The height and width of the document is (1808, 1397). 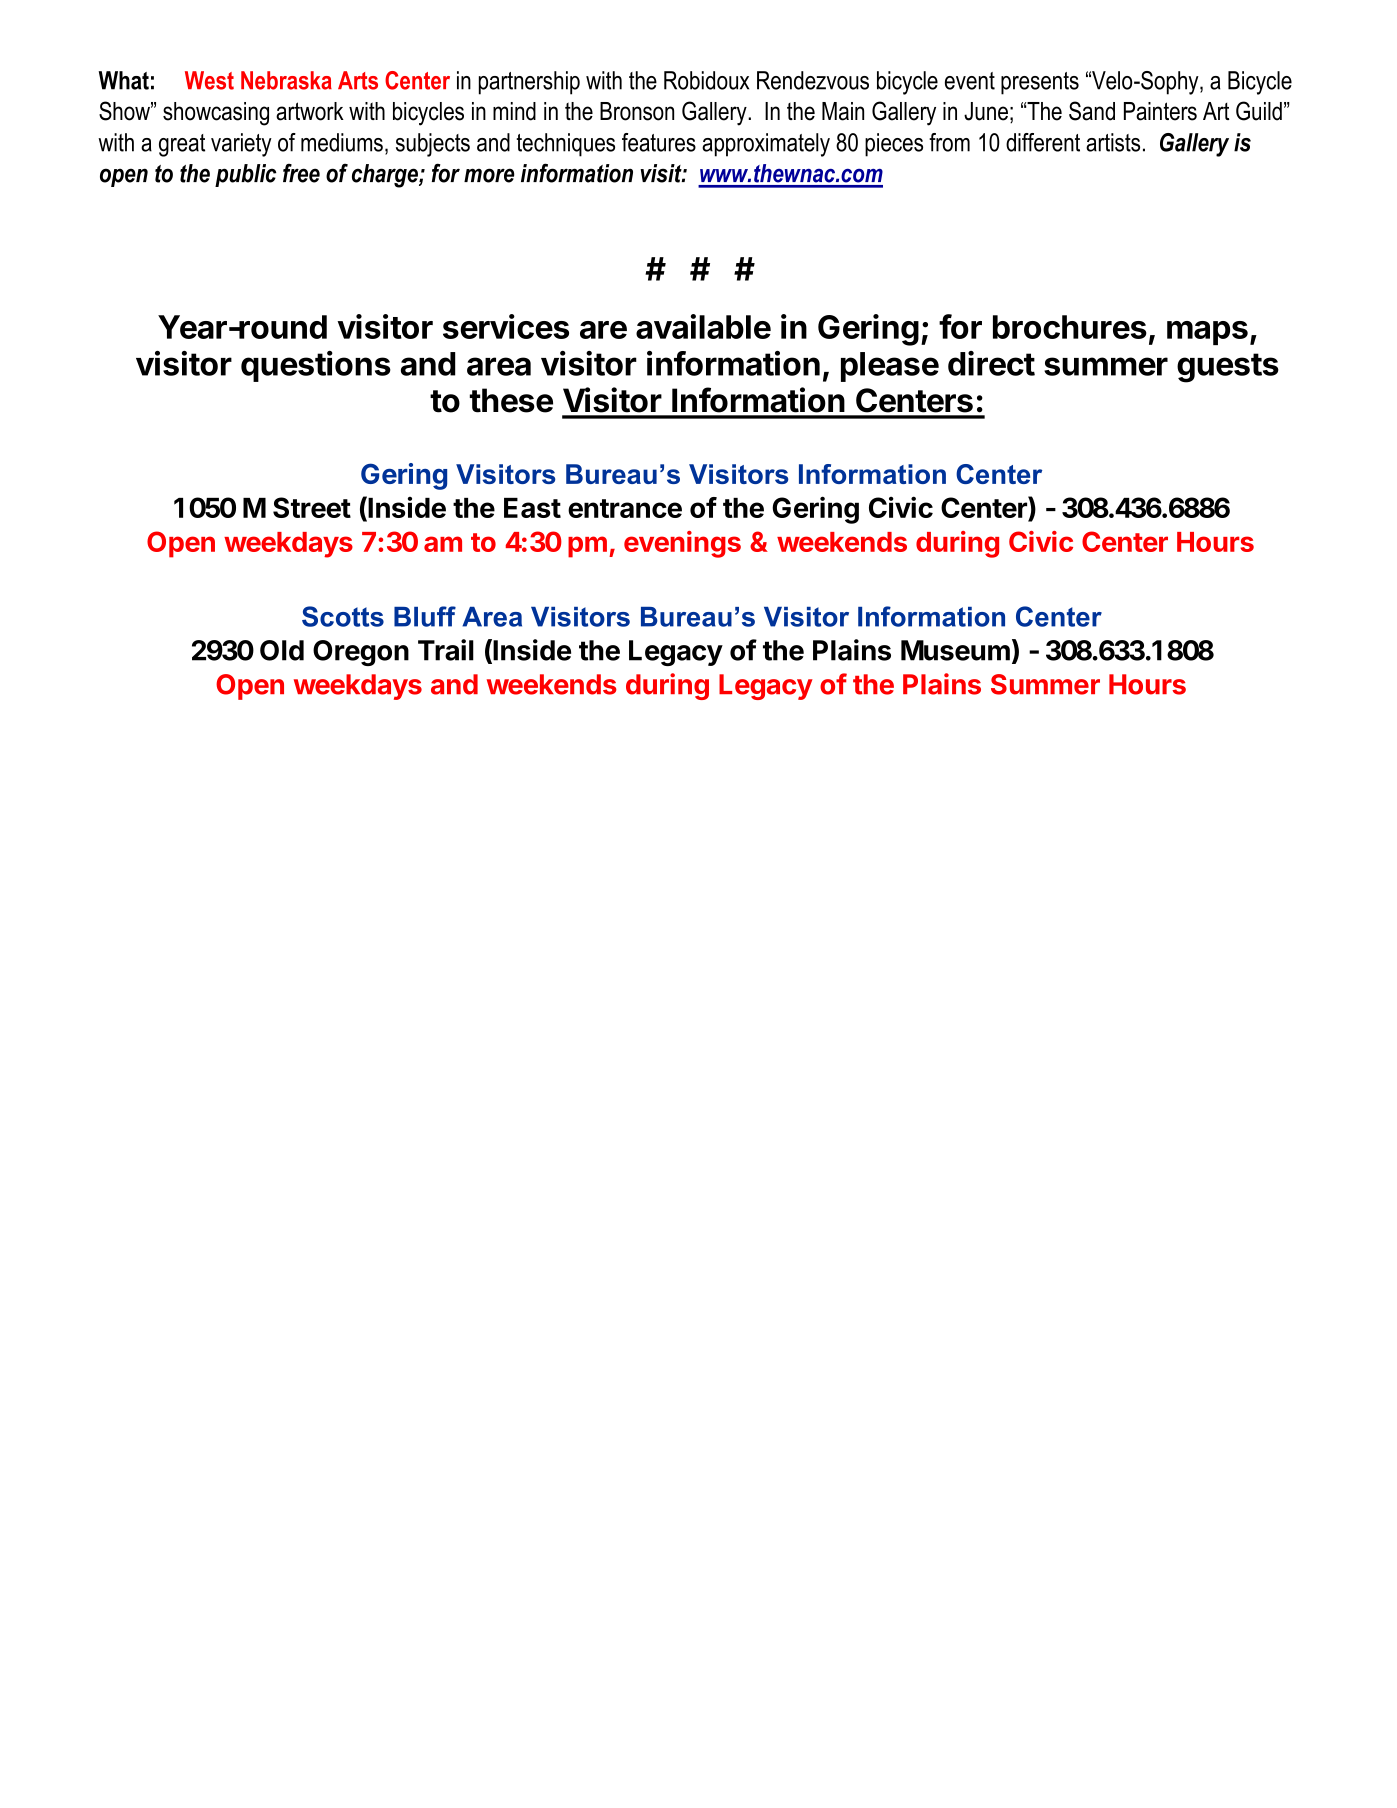 What do you see at coordinates (1092, 111) in the document?
I see `Sand` at bounding box center [1092, 111].
